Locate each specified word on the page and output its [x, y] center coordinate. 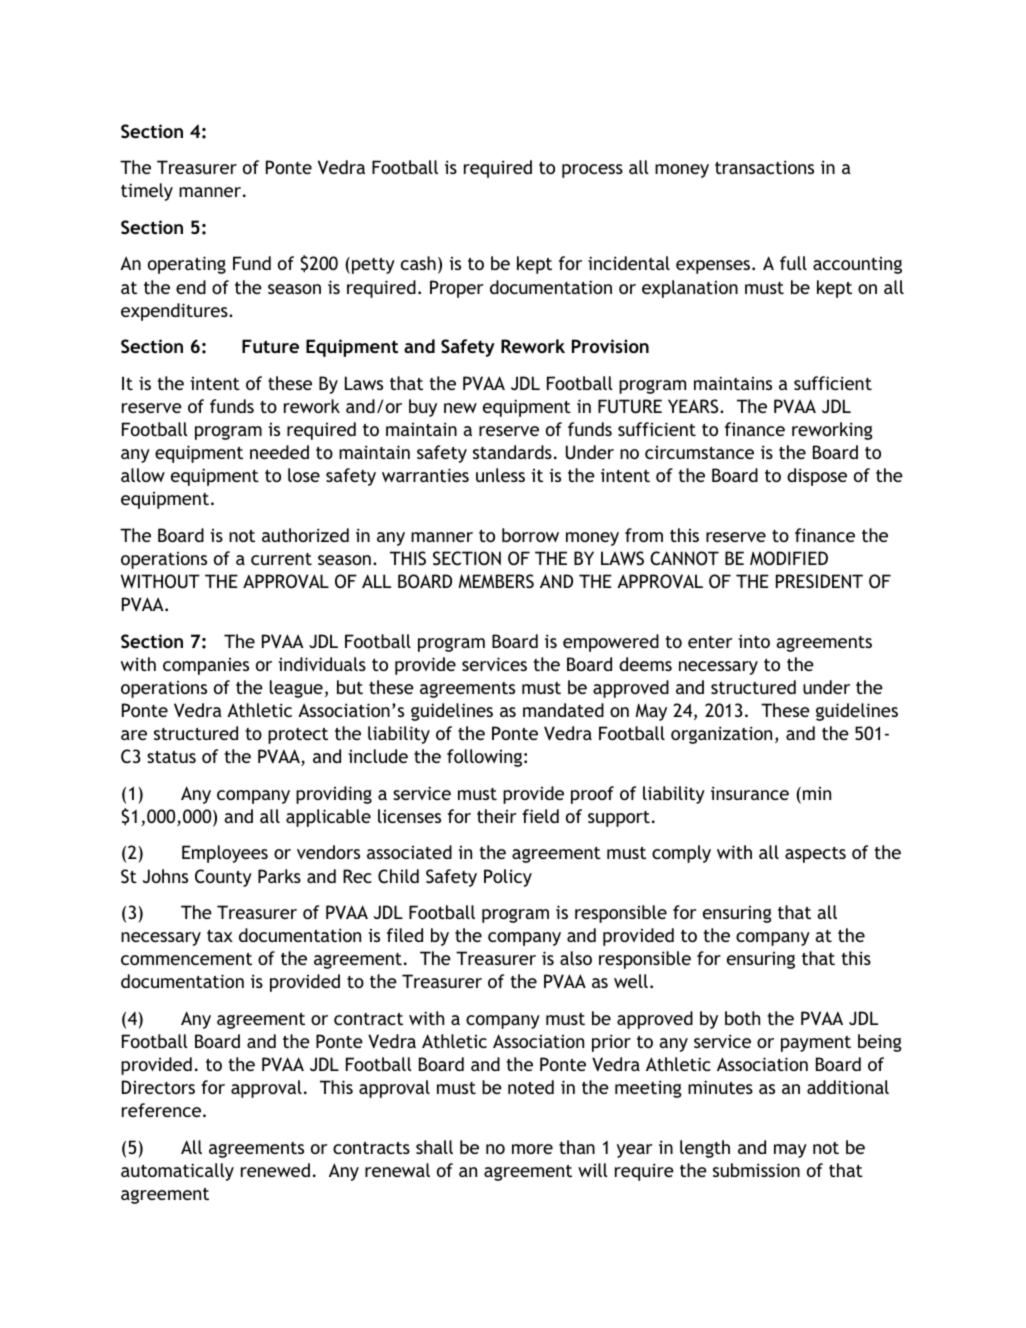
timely [147, 192]
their [497, 816]
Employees [225, 854]
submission [756, 1170]
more [532, 1149]
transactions [764, 167]
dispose [817, 477]
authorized [305, 535]
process [592, 171]
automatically [177, 1172]
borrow [530, 535]
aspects [815, 855]
